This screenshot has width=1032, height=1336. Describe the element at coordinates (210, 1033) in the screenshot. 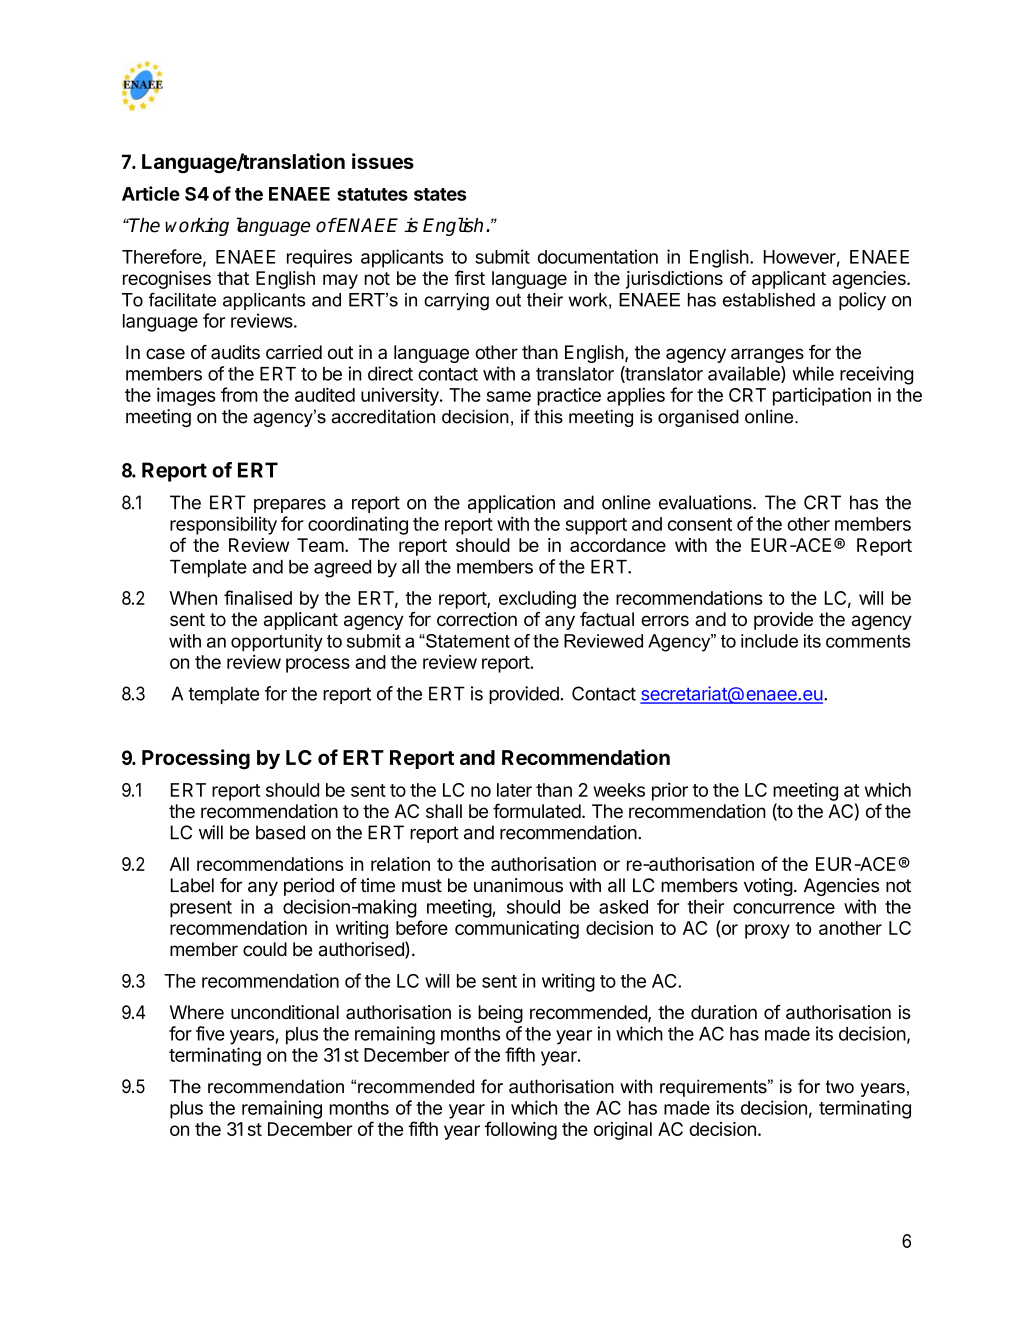

I see `five` at that location.
